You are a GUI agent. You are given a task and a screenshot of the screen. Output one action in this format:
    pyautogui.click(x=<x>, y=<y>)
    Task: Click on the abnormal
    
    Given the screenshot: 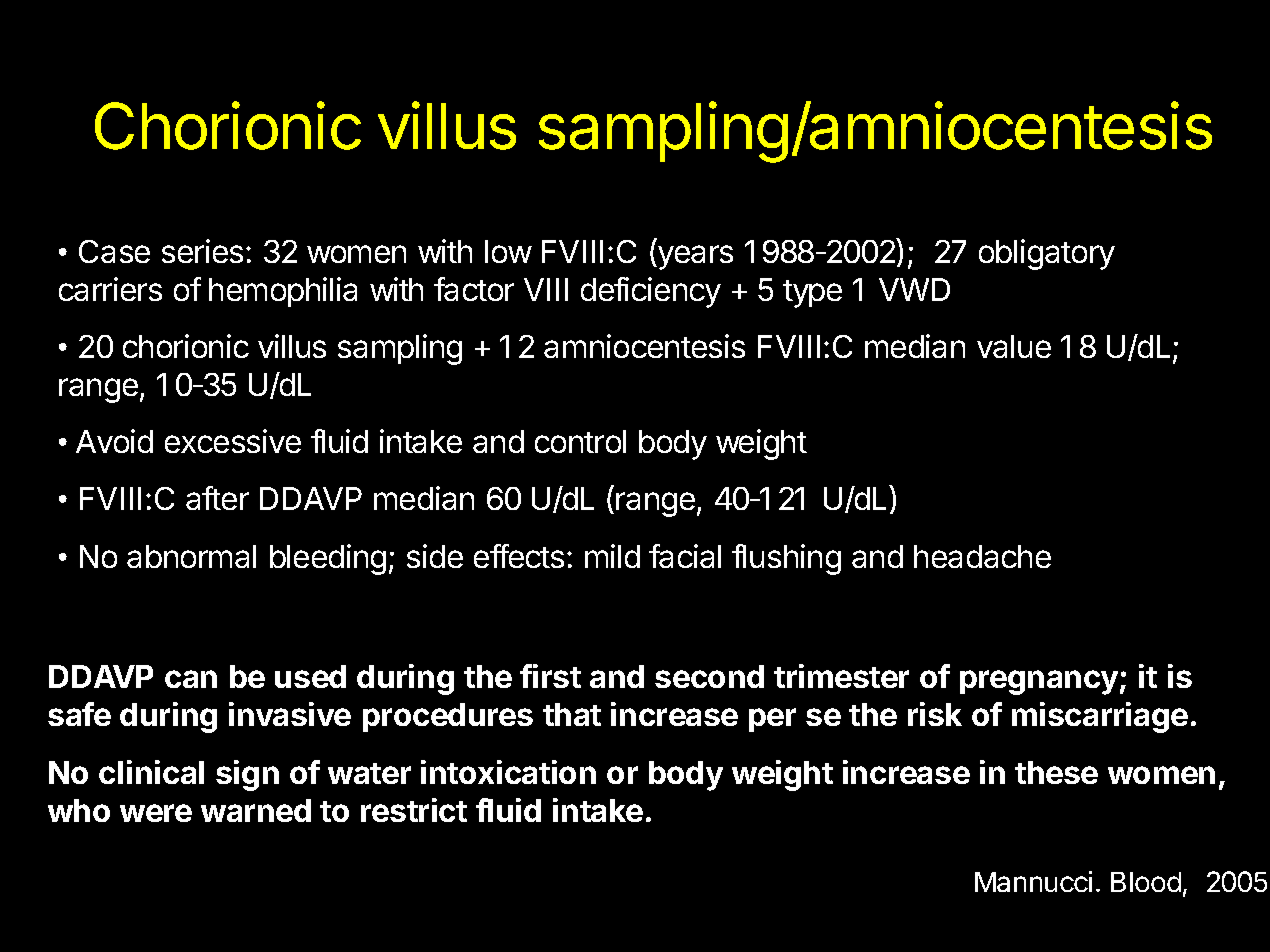 What is the action you would take?
    pyautogui.click(x=191, y=556)
